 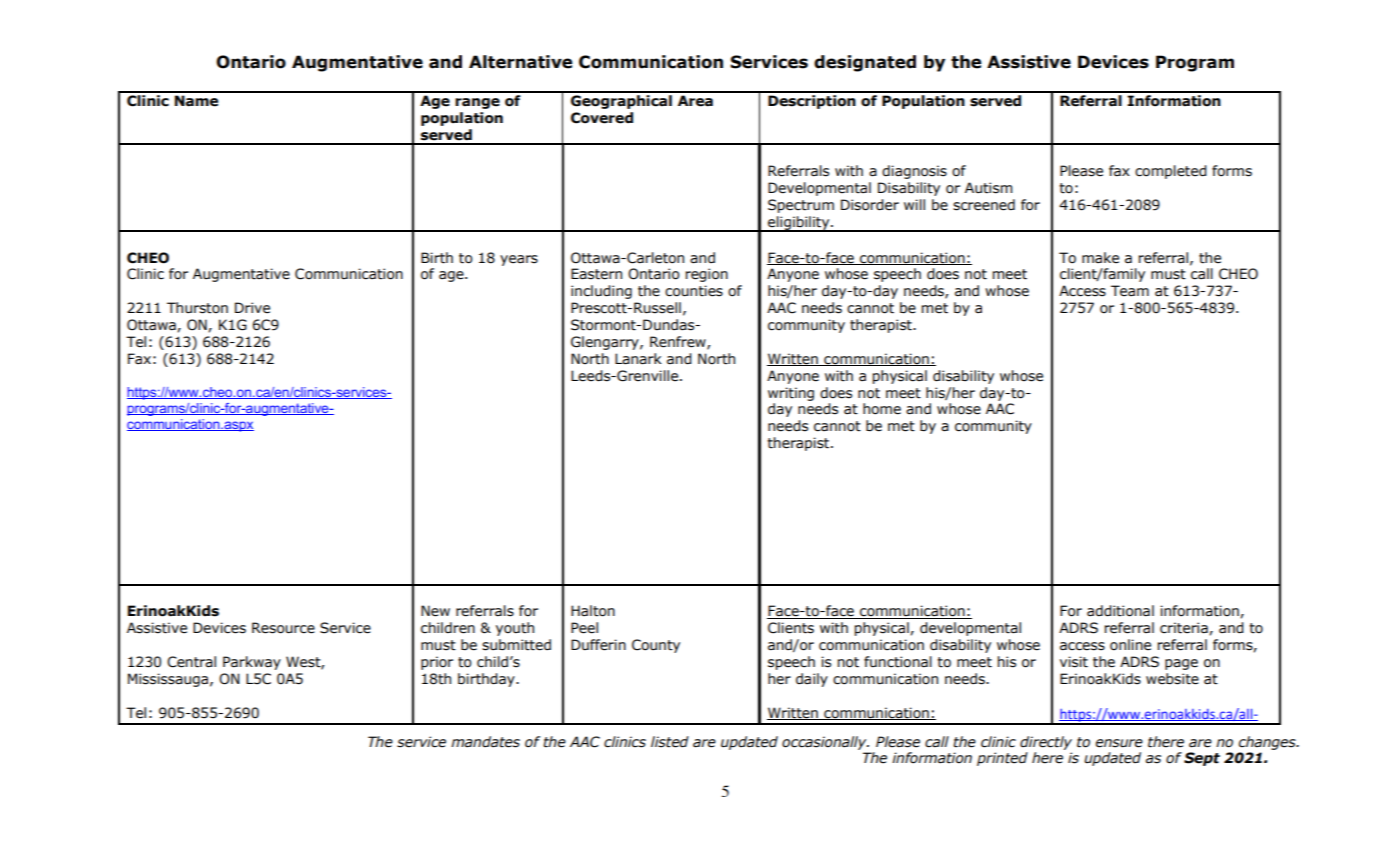 I want to click on Area, so click(x=695, y=101).
